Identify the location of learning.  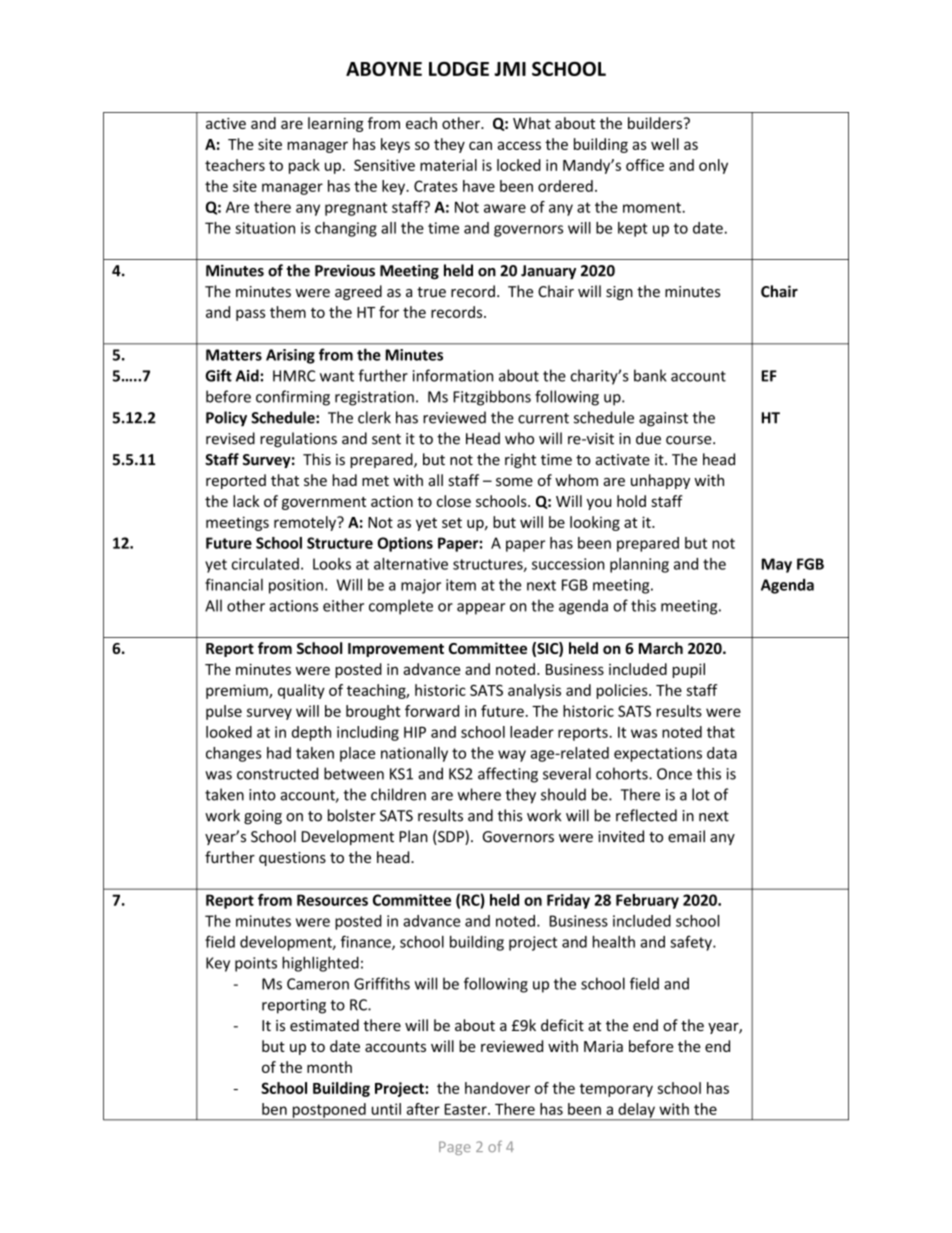
(335, 124).
